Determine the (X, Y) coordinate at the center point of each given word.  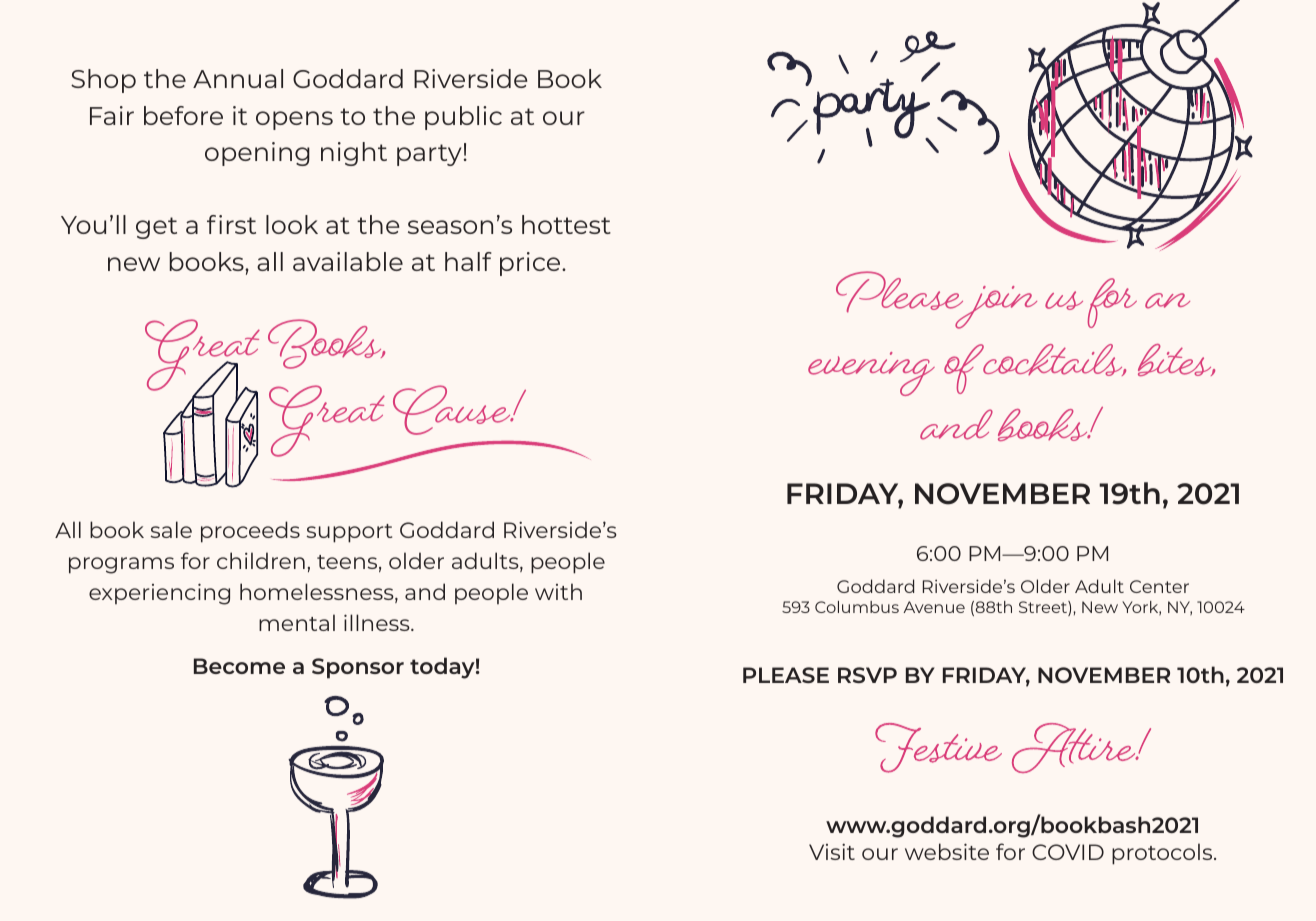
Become (239, 666)
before (183, 115)
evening (871, 374)
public (463, 118)
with (558, 591)
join (995, 307)
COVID (1068, 852)
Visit (832, 851)
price (531, 264)
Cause (453, 410)
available (348, 261)
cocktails (1053, 360)
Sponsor (358, 668)
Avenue (934, 607)
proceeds (250, 532)
